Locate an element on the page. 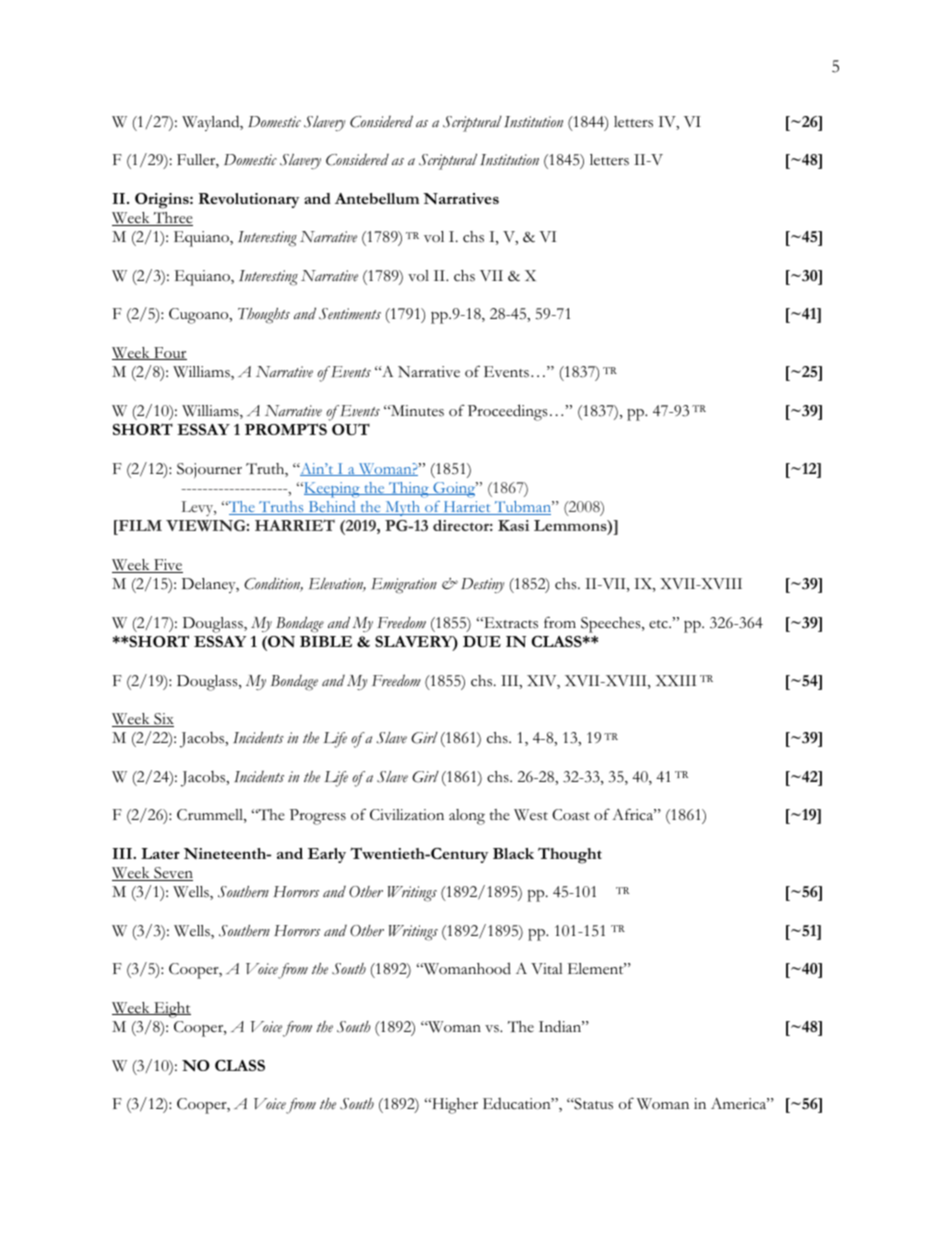 The height and width of the document is (1233, 952). Six is located at coordinates (163, 720).
